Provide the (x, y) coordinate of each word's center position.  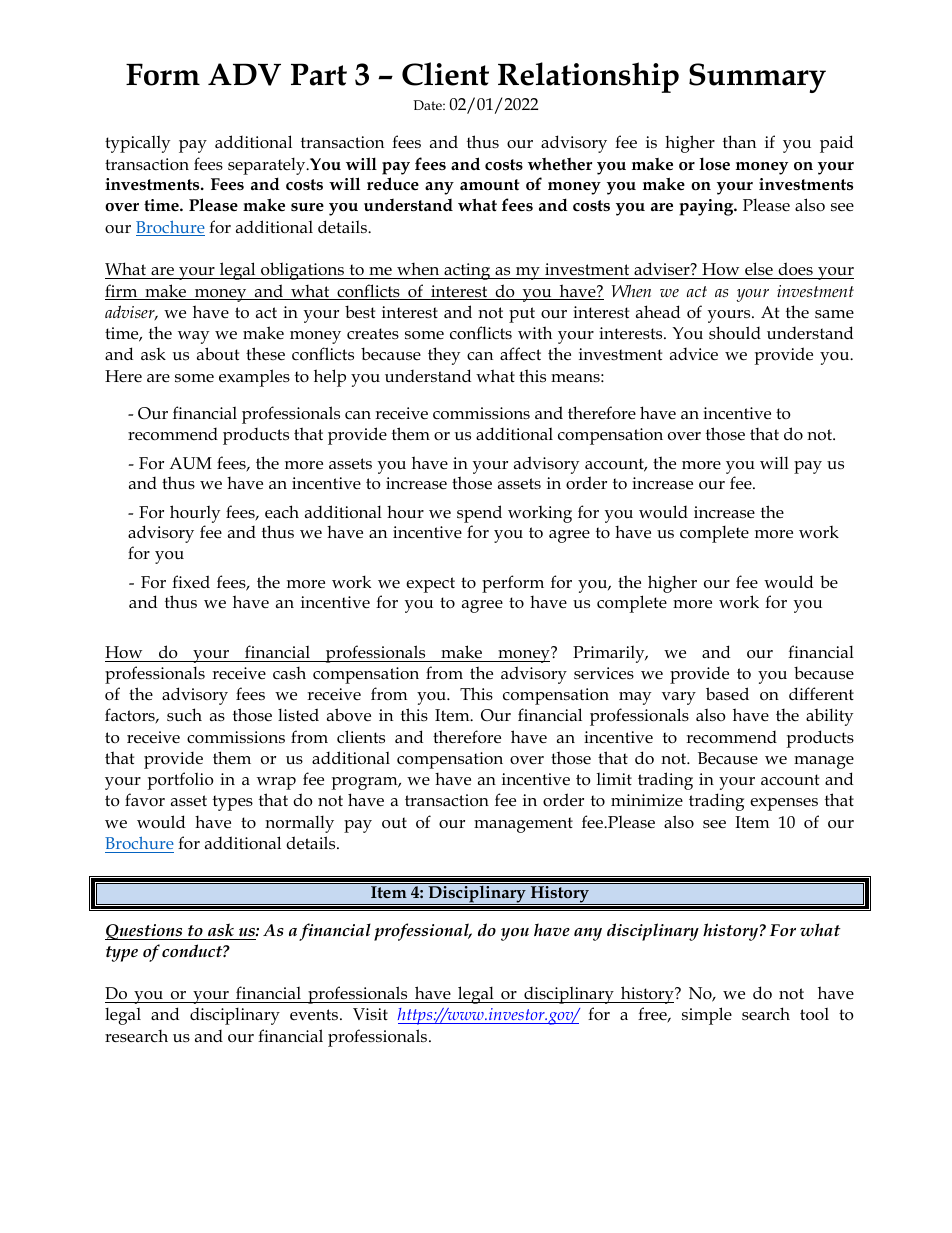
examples (254, 378)
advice (694, 354)
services (604, 673)
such (184, 714)
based (727, 693)
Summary (757, 78)
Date (428, 105)
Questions (145, 932)
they (444, 356)
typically (138, 144)
